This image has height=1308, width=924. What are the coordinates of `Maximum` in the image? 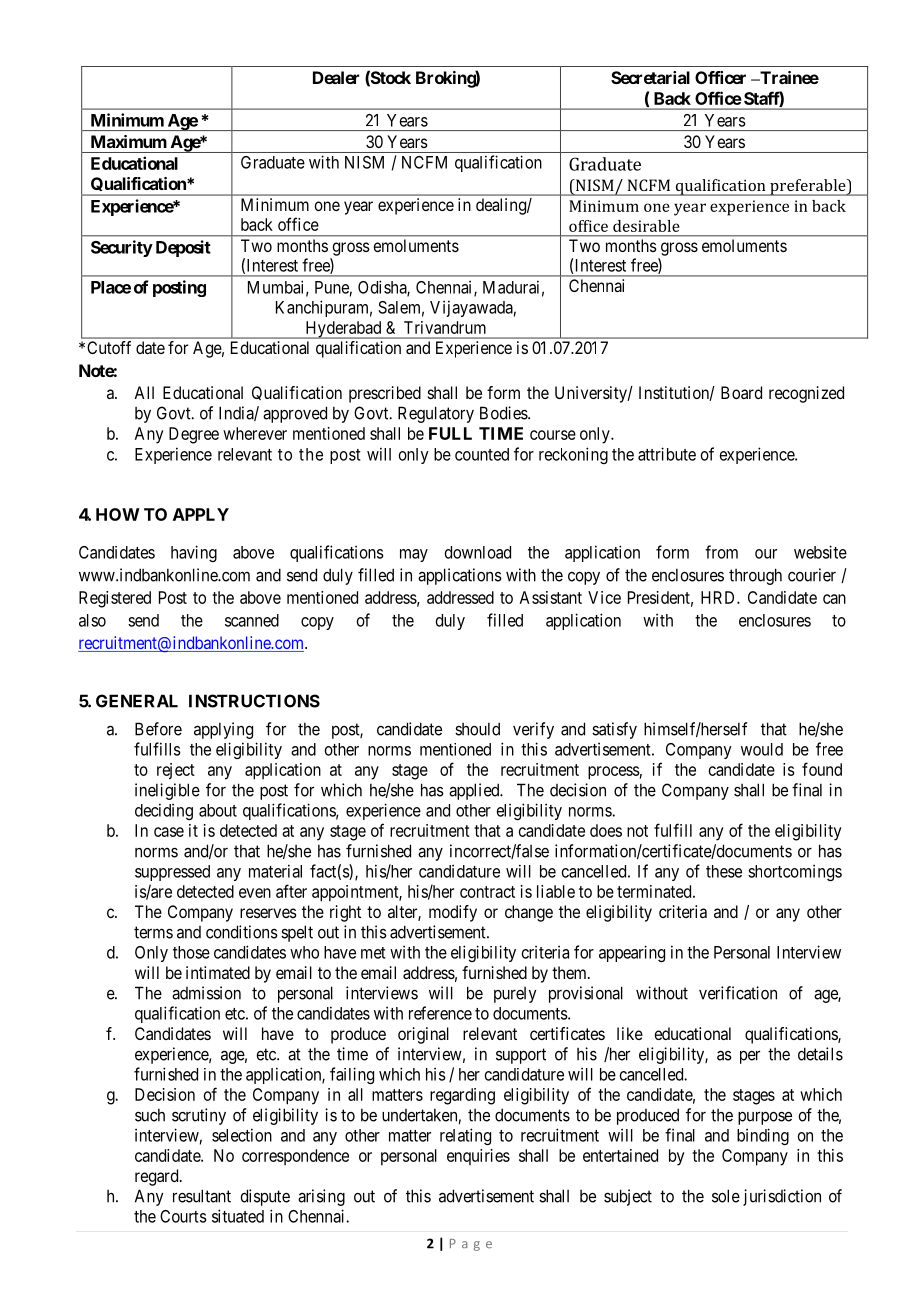 It's located at (129, 141).
